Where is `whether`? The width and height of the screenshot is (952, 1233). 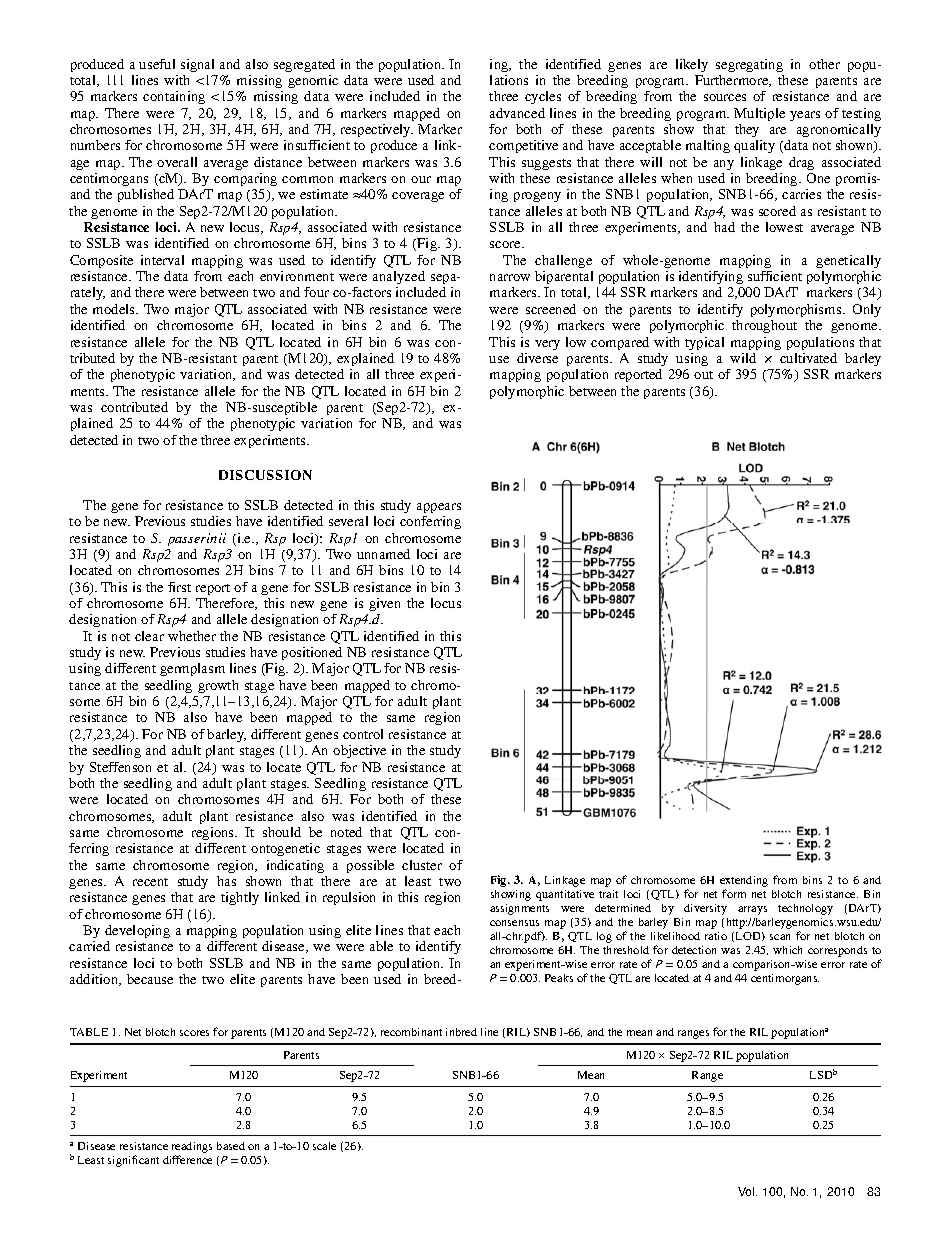
whether is located at coordinates (192, 636).
